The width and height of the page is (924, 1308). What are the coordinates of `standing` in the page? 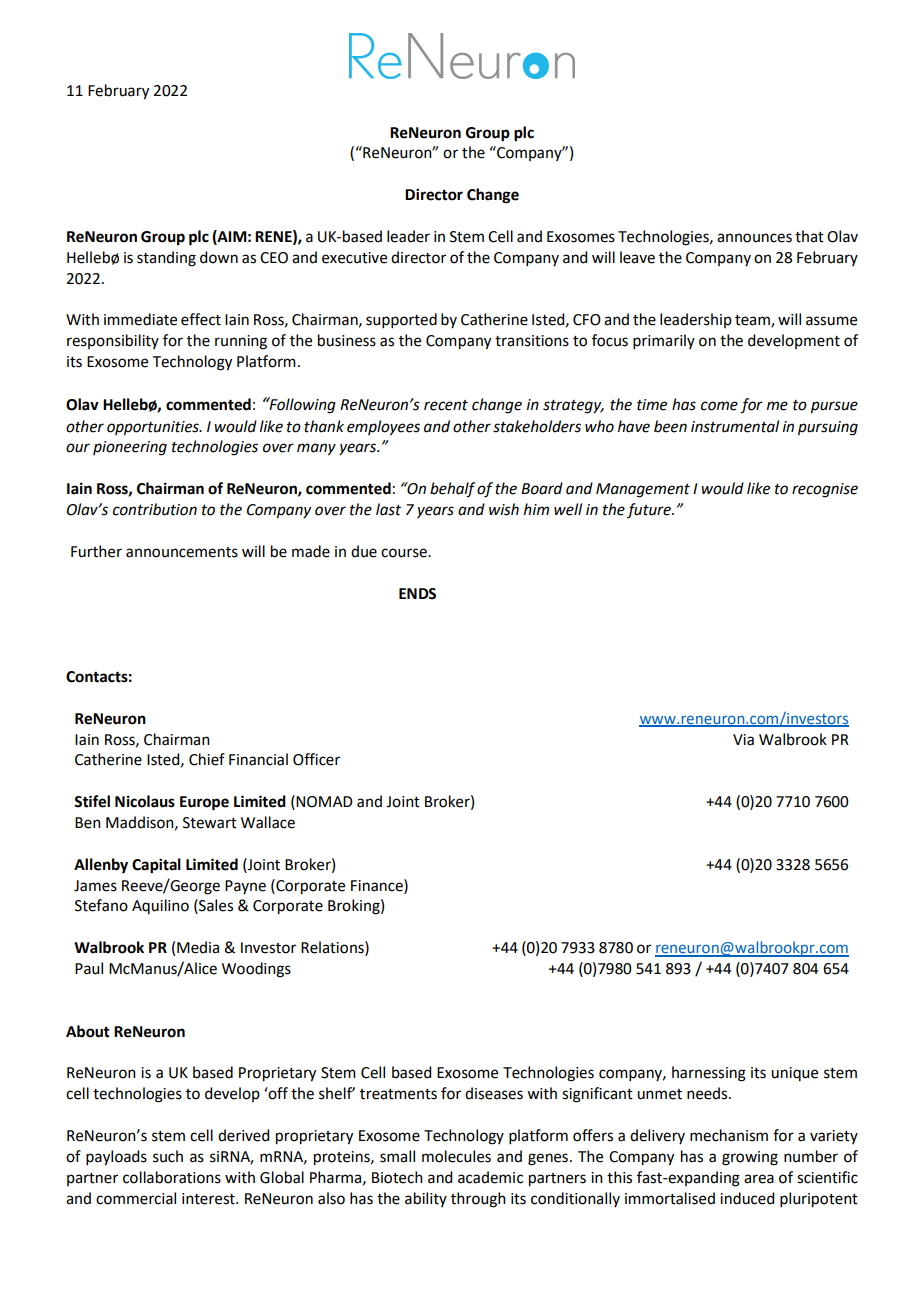 It's located at (166, 259).
